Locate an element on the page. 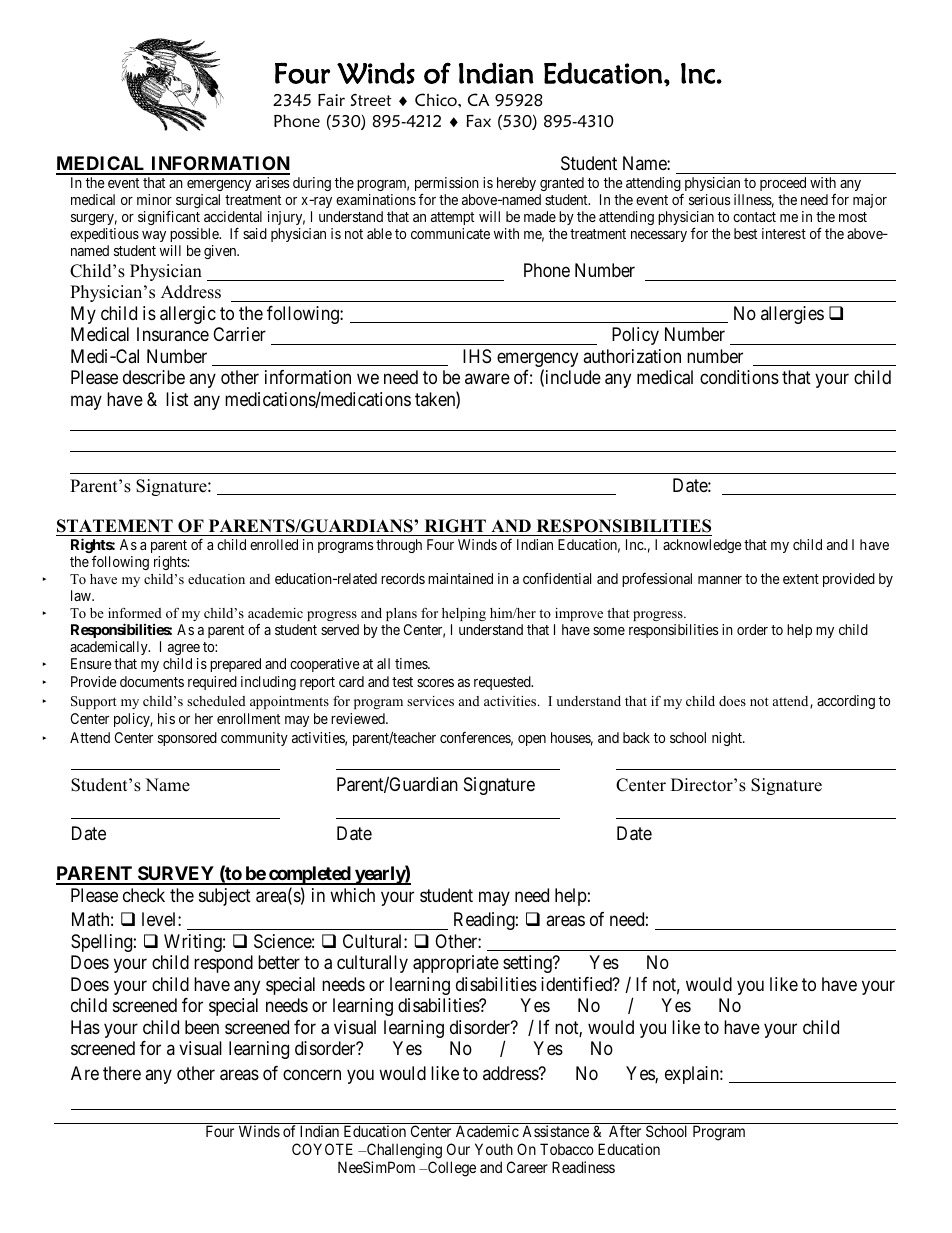  proceed is located at coordinates (783, 186).
